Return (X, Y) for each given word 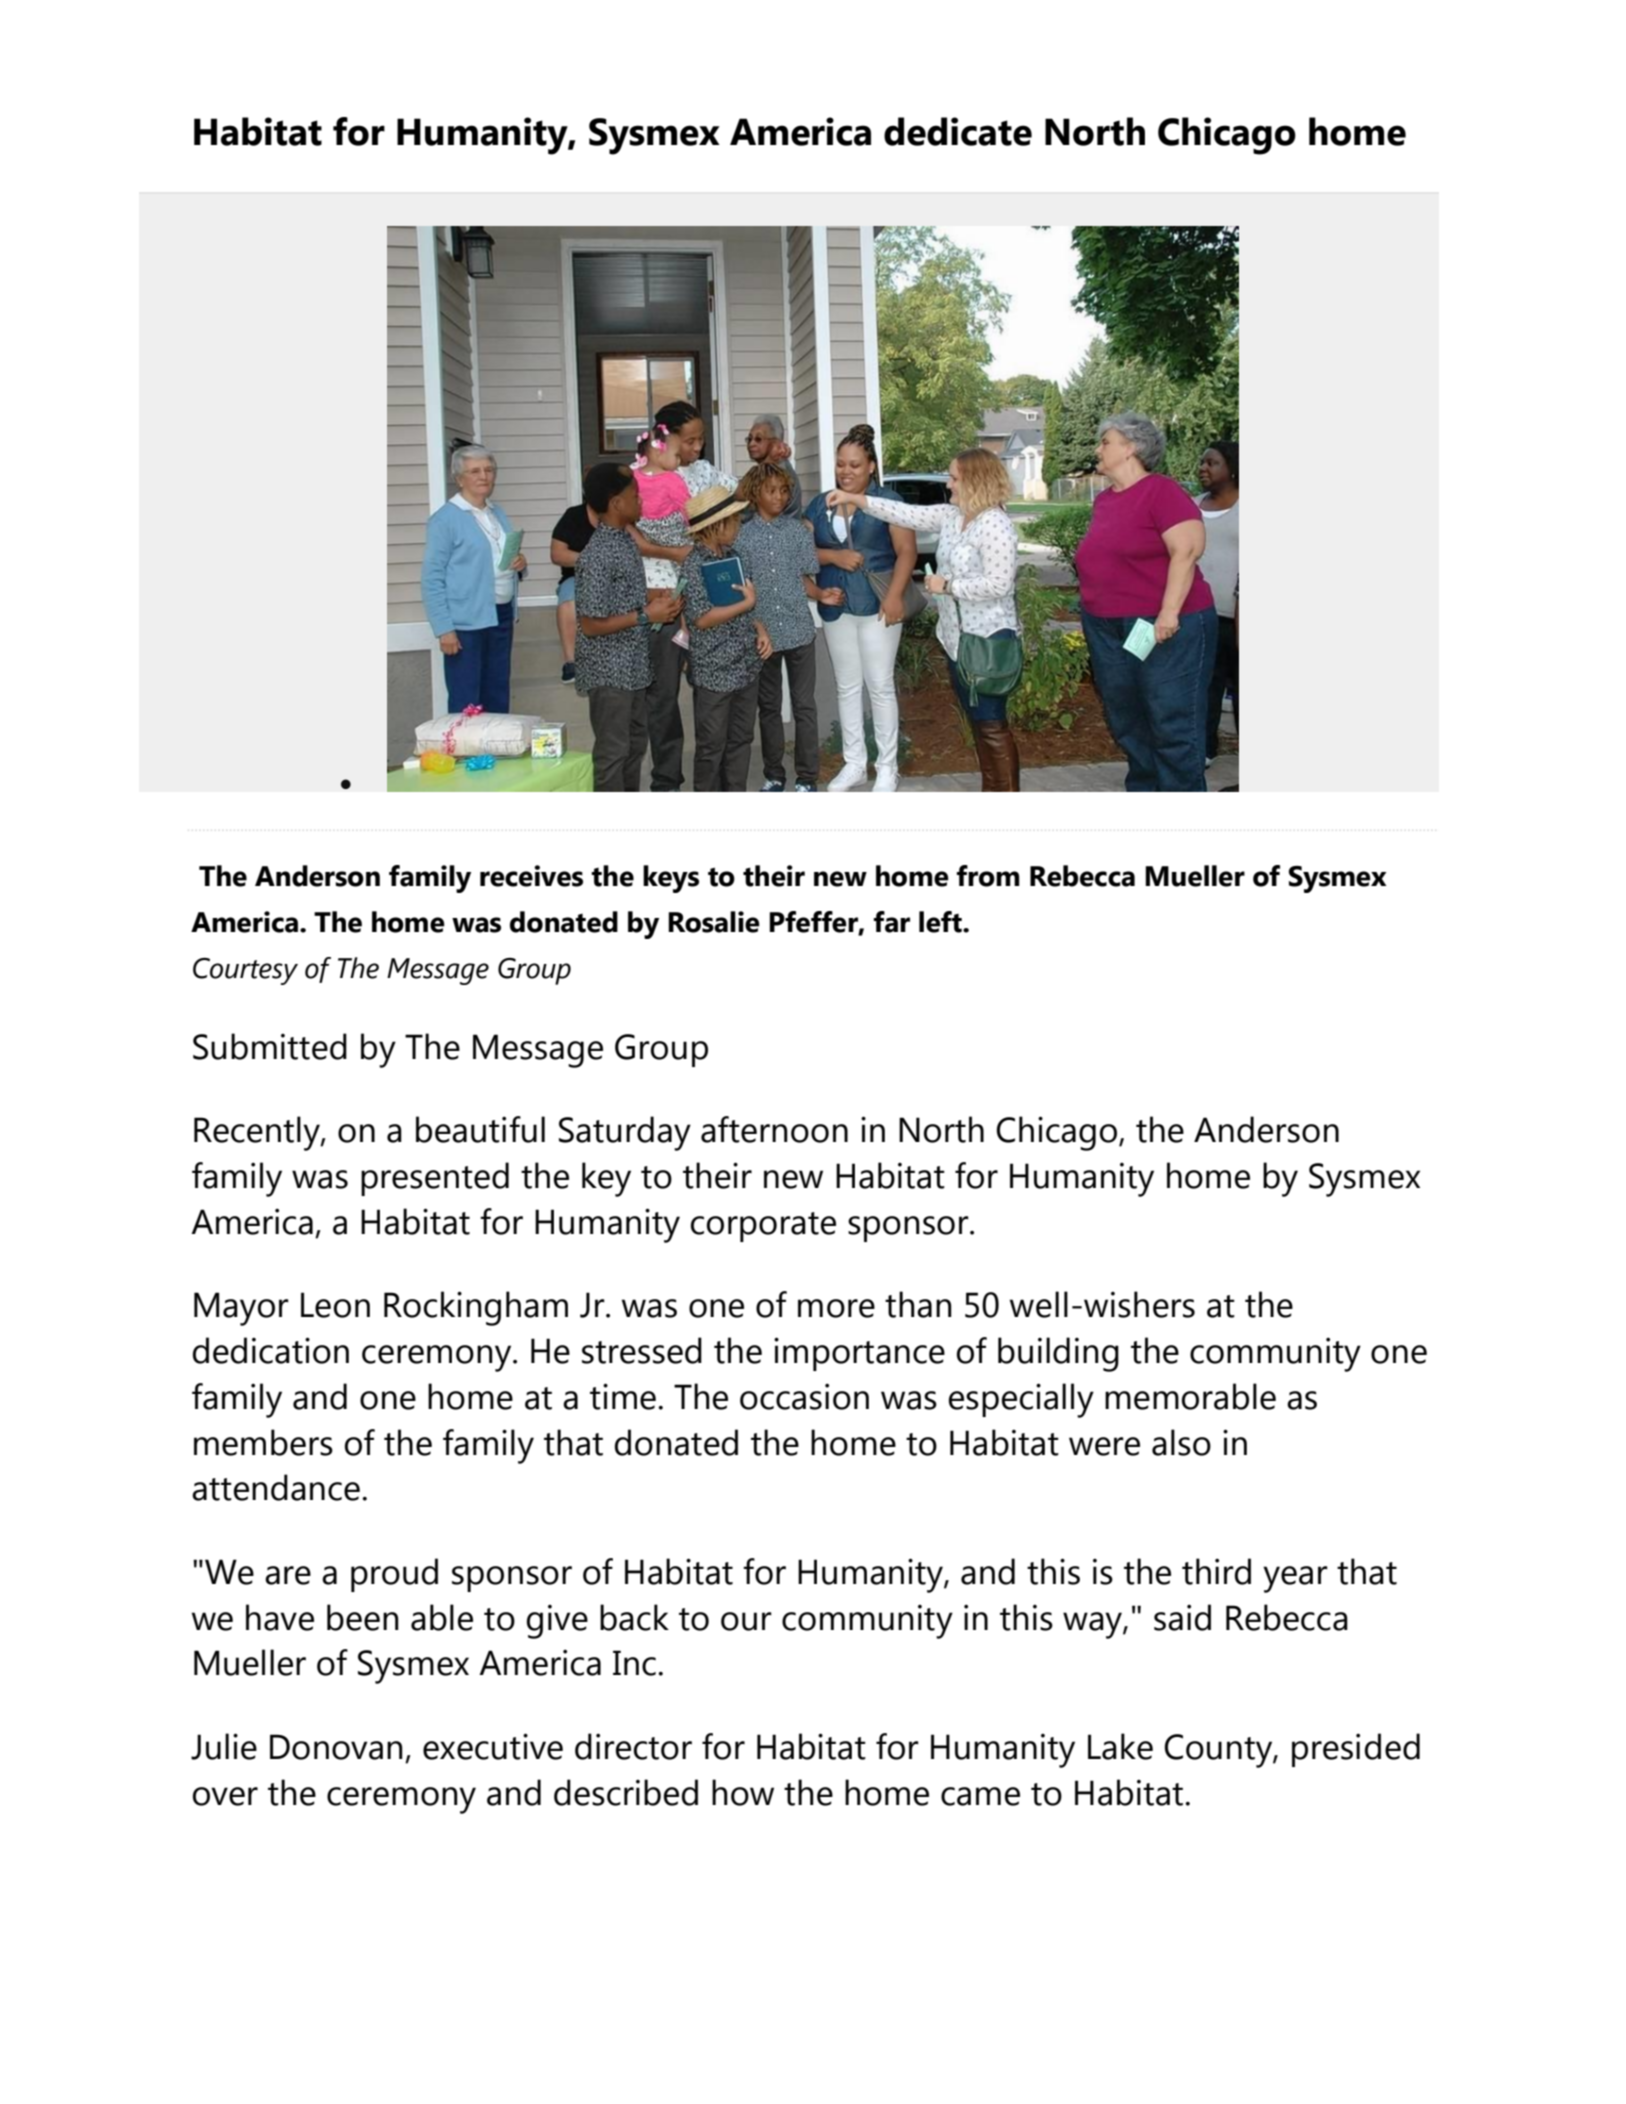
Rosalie (714, 922)
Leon (335, 1305)
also (1181, 1442)
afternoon (774, 1129)
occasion (804, 1396)
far (892, 922)
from (988, 876)
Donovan (336, 1747)
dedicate (958, 131)
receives (531, 876)
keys (671, 879)
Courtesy (245, 971)
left (941, 922)
